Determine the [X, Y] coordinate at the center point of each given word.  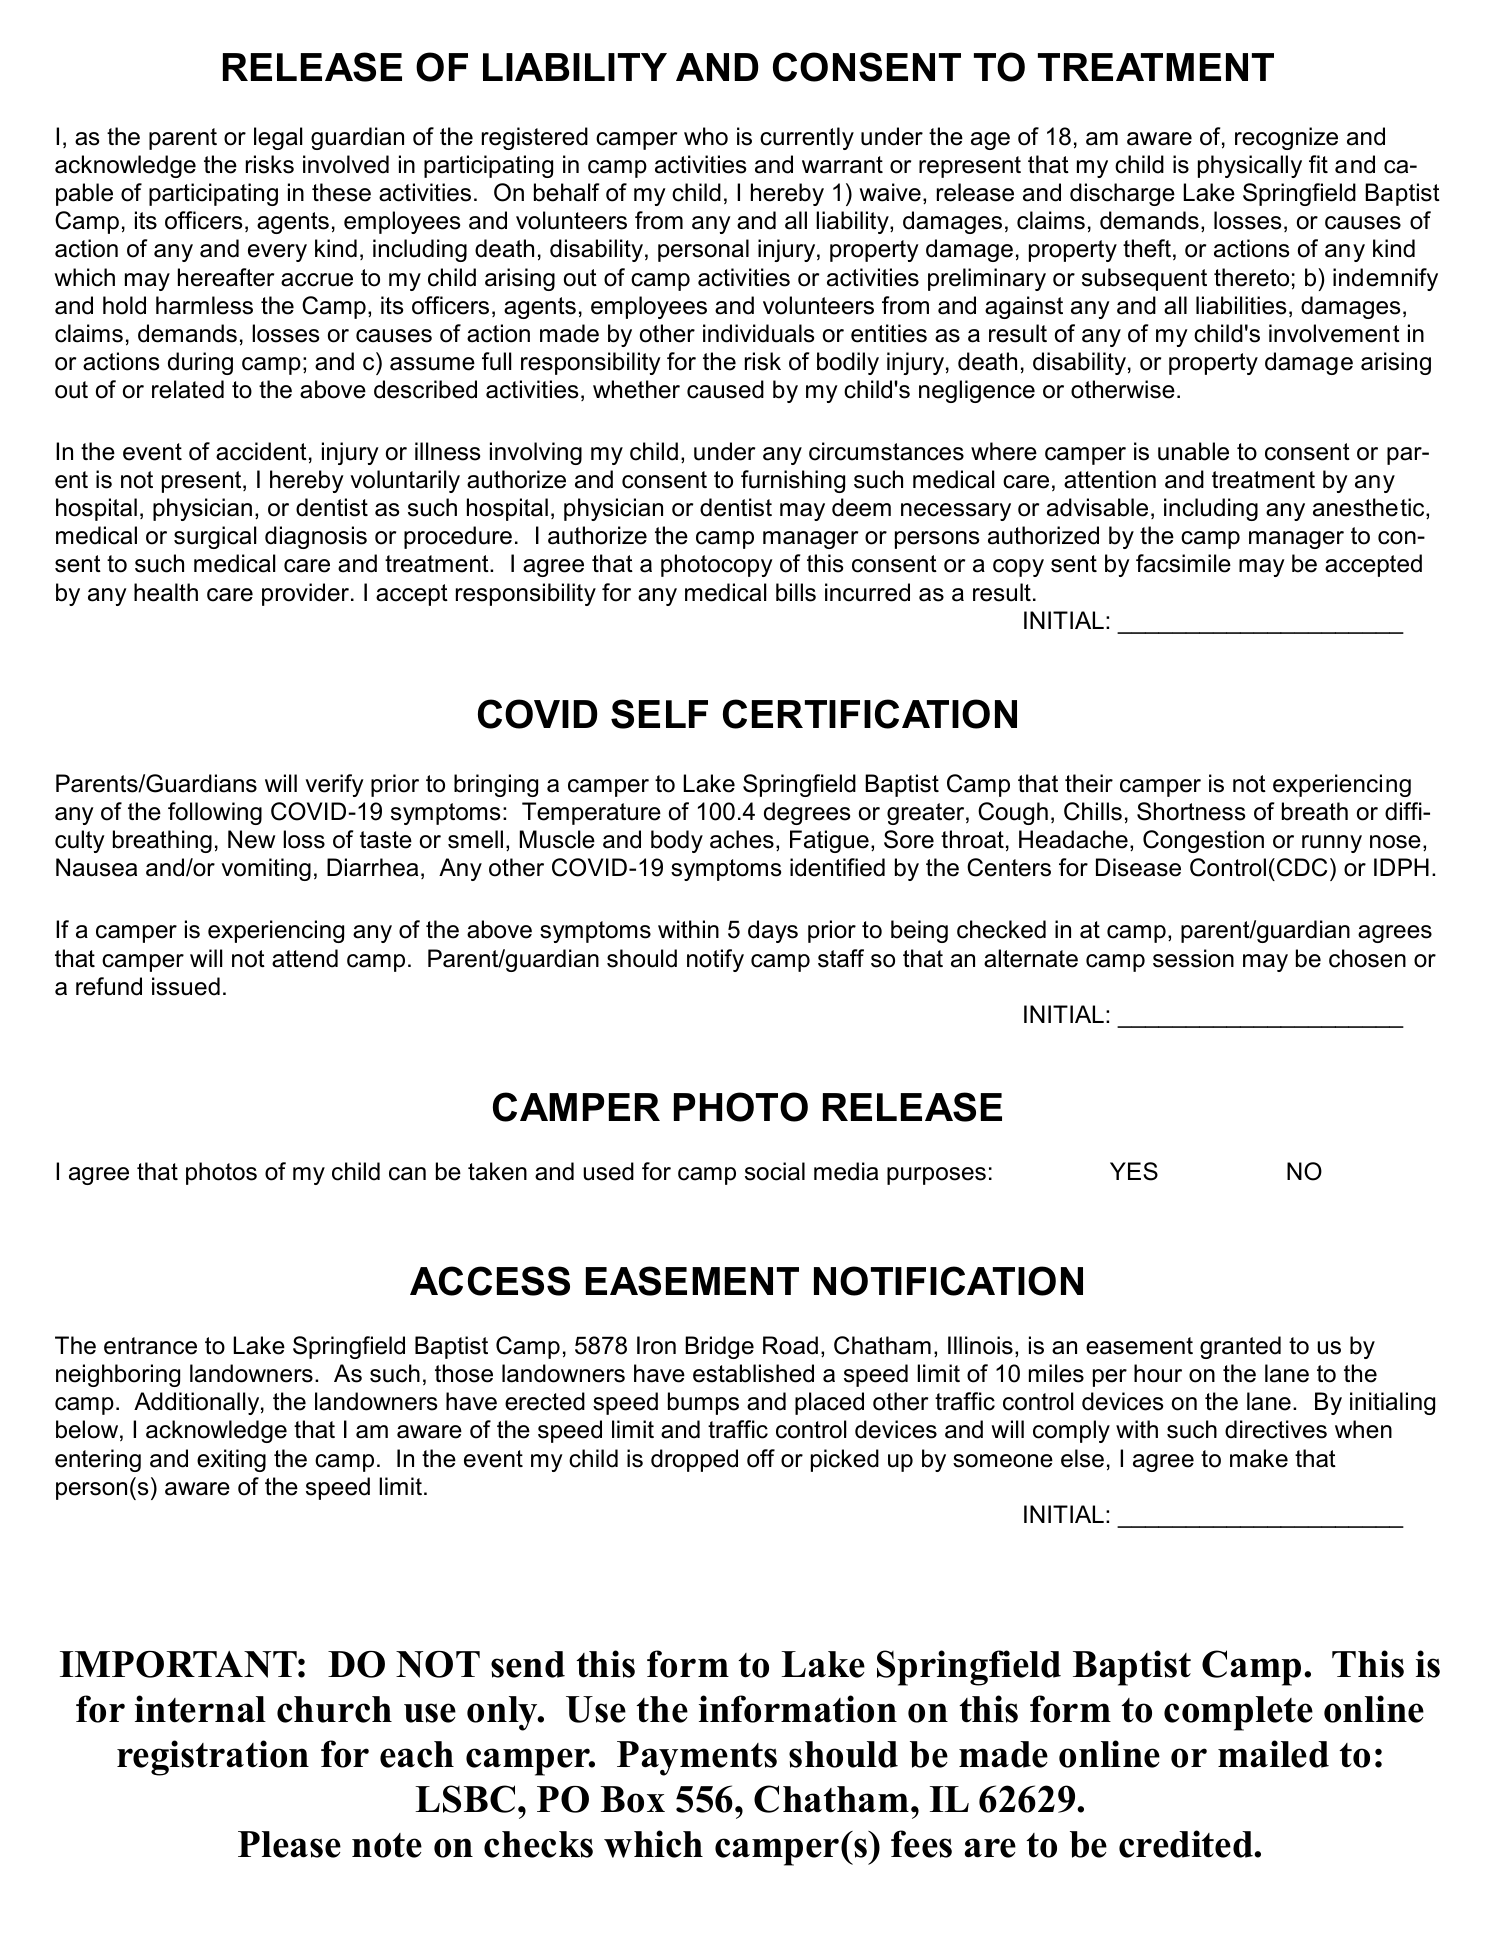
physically [1250, 166]
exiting [231, 1460]
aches [742, 839]
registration [213, 1758]
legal [278, 138]
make [1259, 1458]
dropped [694, 1460]
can [407, 1174]
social [775, 1171]
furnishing [793, 481]
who [706, 136]
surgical [215, 537]
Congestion [1203, 841]
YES [1134, 1171]
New [251, 839]
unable [1193, 451]
